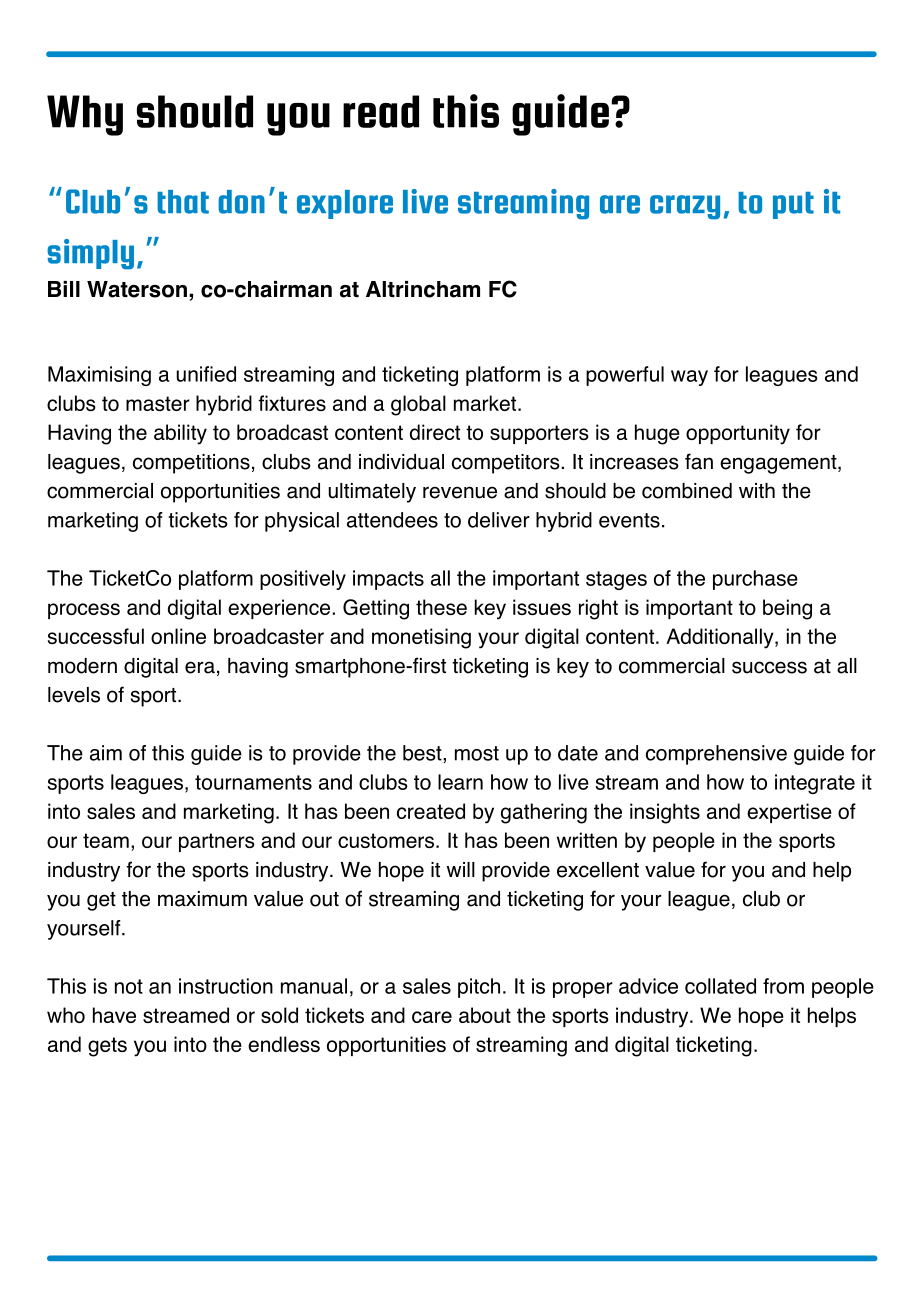  Describe the element at coordinates (423, 753) in the image. I see `best` at that location.
